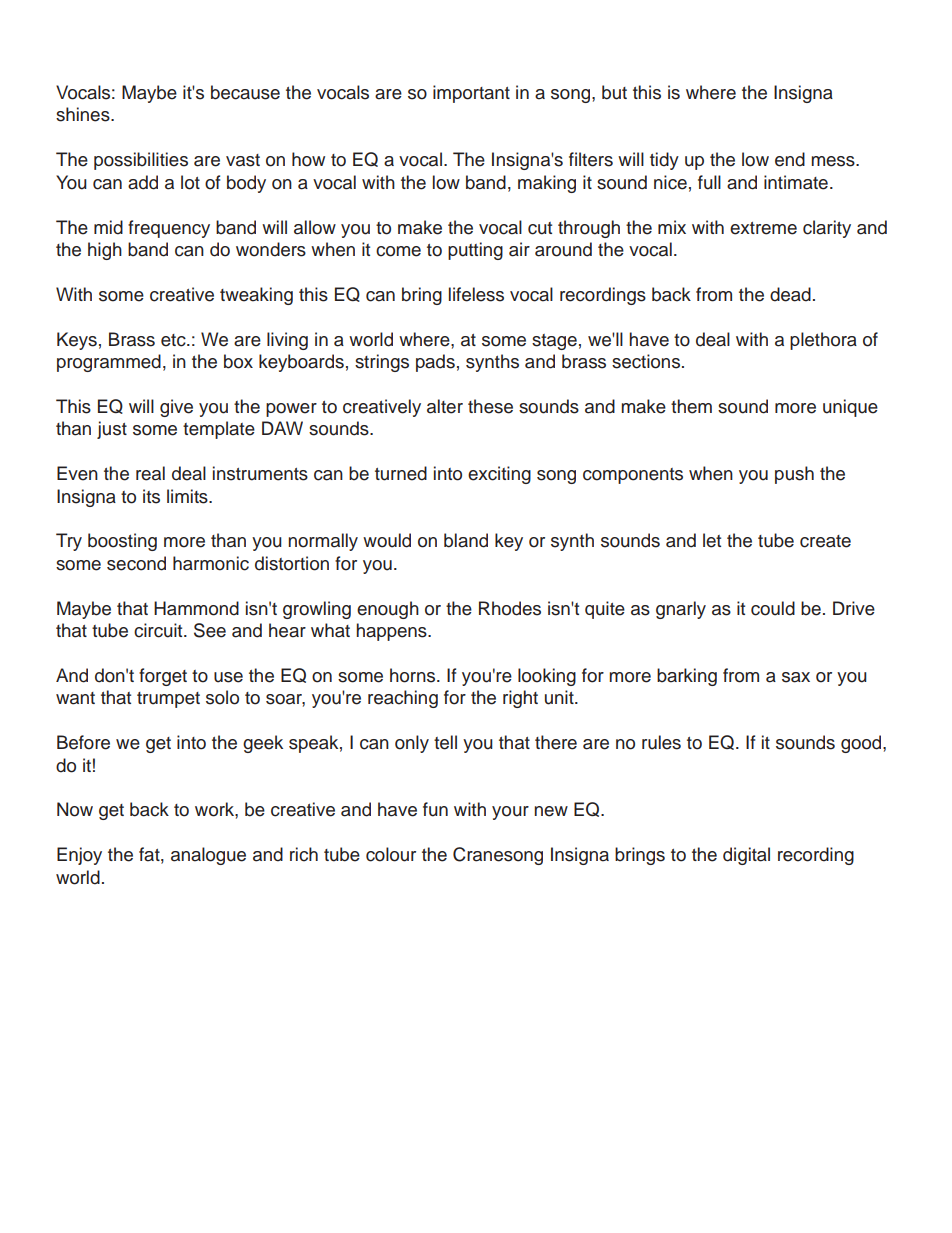  Describe the element at coordinates (471, 94) in the screenshot. I see `important` at that location.
